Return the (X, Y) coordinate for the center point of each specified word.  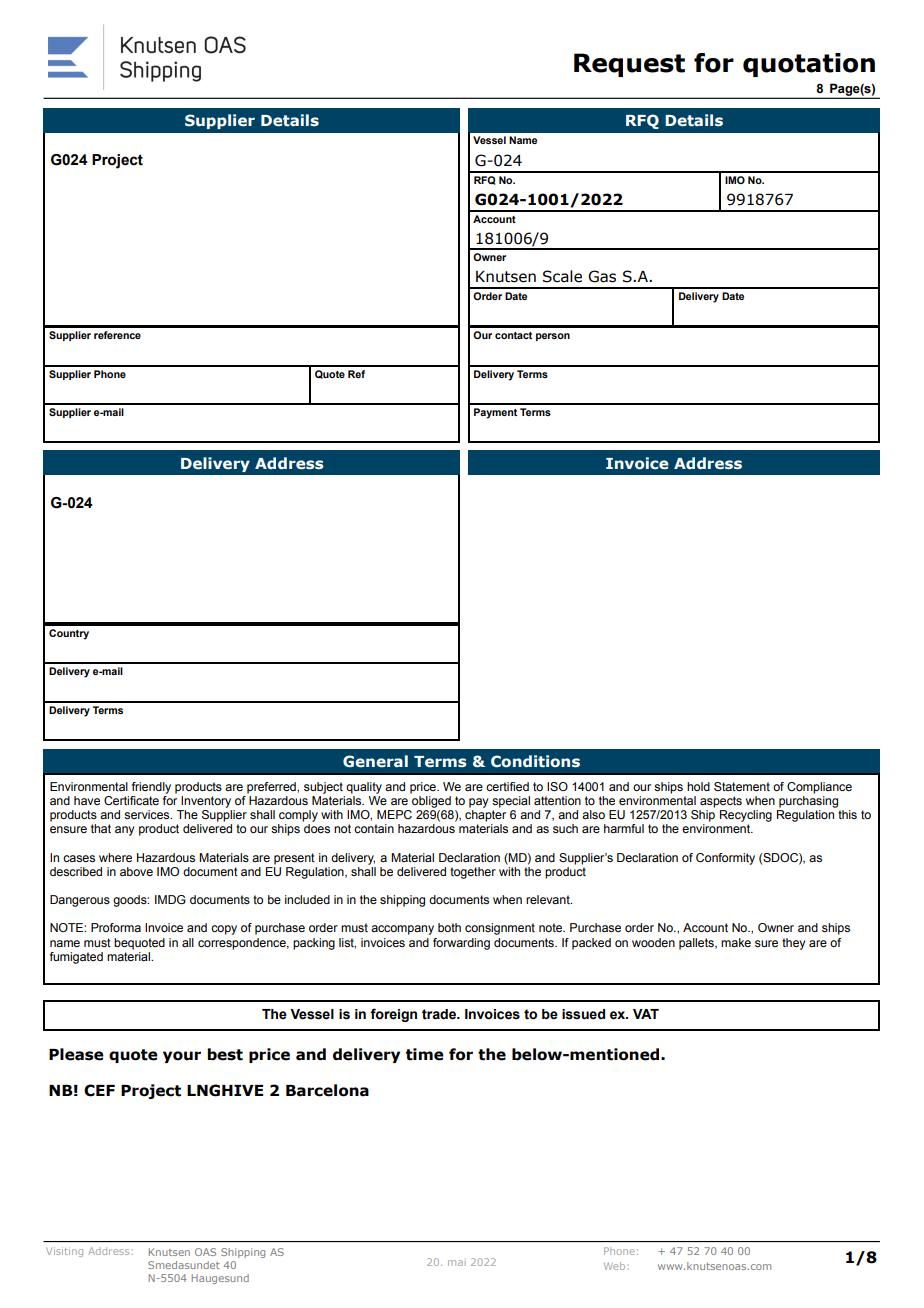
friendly (151, 788)
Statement (742, 786)
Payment (495, 413)
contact (513, 335)
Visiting (64, 1252)
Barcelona (327, 1090)
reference (117, 335)
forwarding (461, 944)
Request (629, 65)
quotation (809, 65)
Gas (602, 276)
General (375, 761)
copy (224, 930)
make (736, 942)
